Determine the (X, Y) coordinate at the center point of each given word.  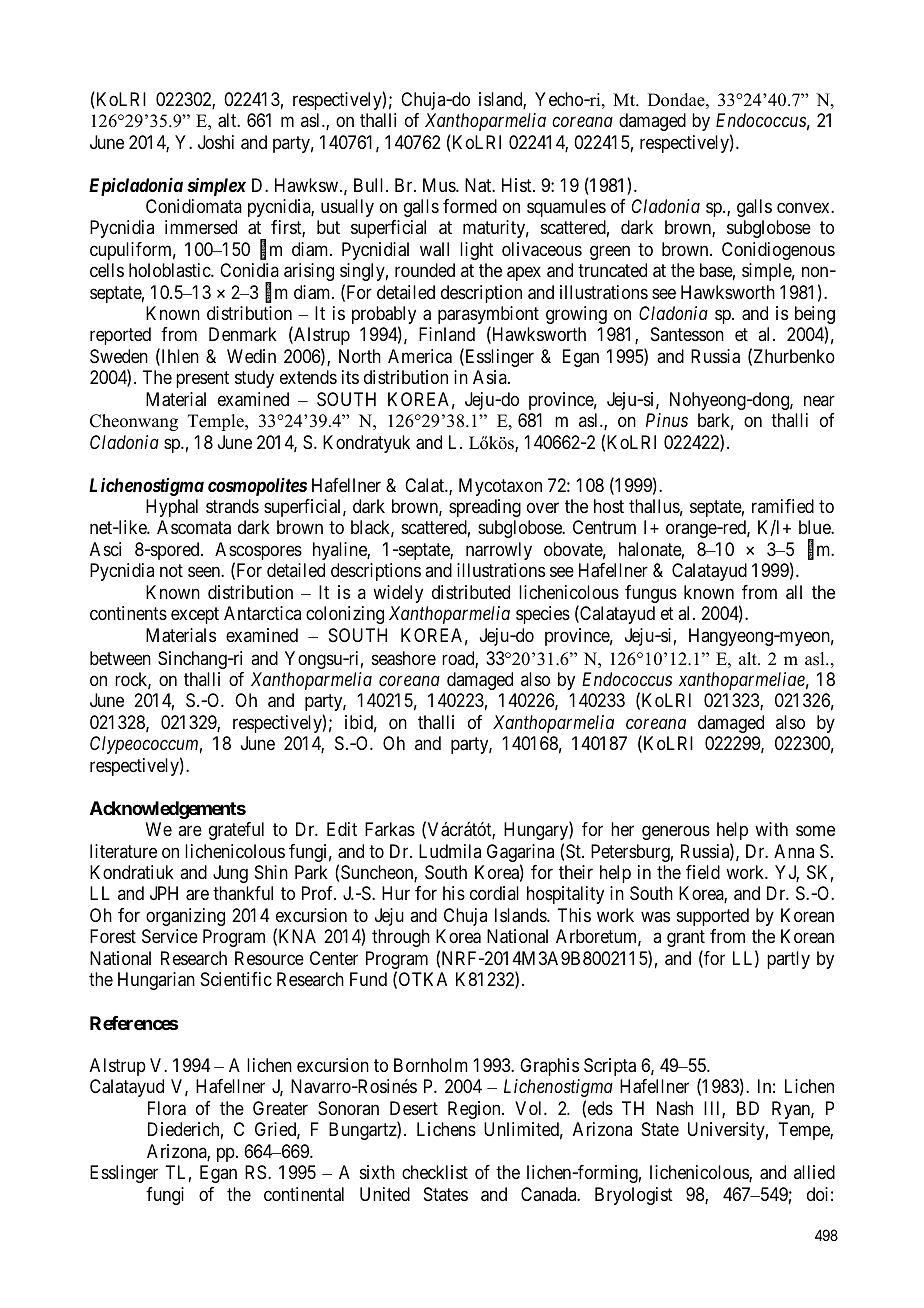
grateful (236, 831)
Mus (440, 185)
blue (815, 527)
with (771, 829)
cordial (494, 893)
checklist (435, 1172)
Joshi (216, 142)
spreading (485, 508)
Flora (167, 1108)
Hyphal (172, 508)
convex (804, 207)
